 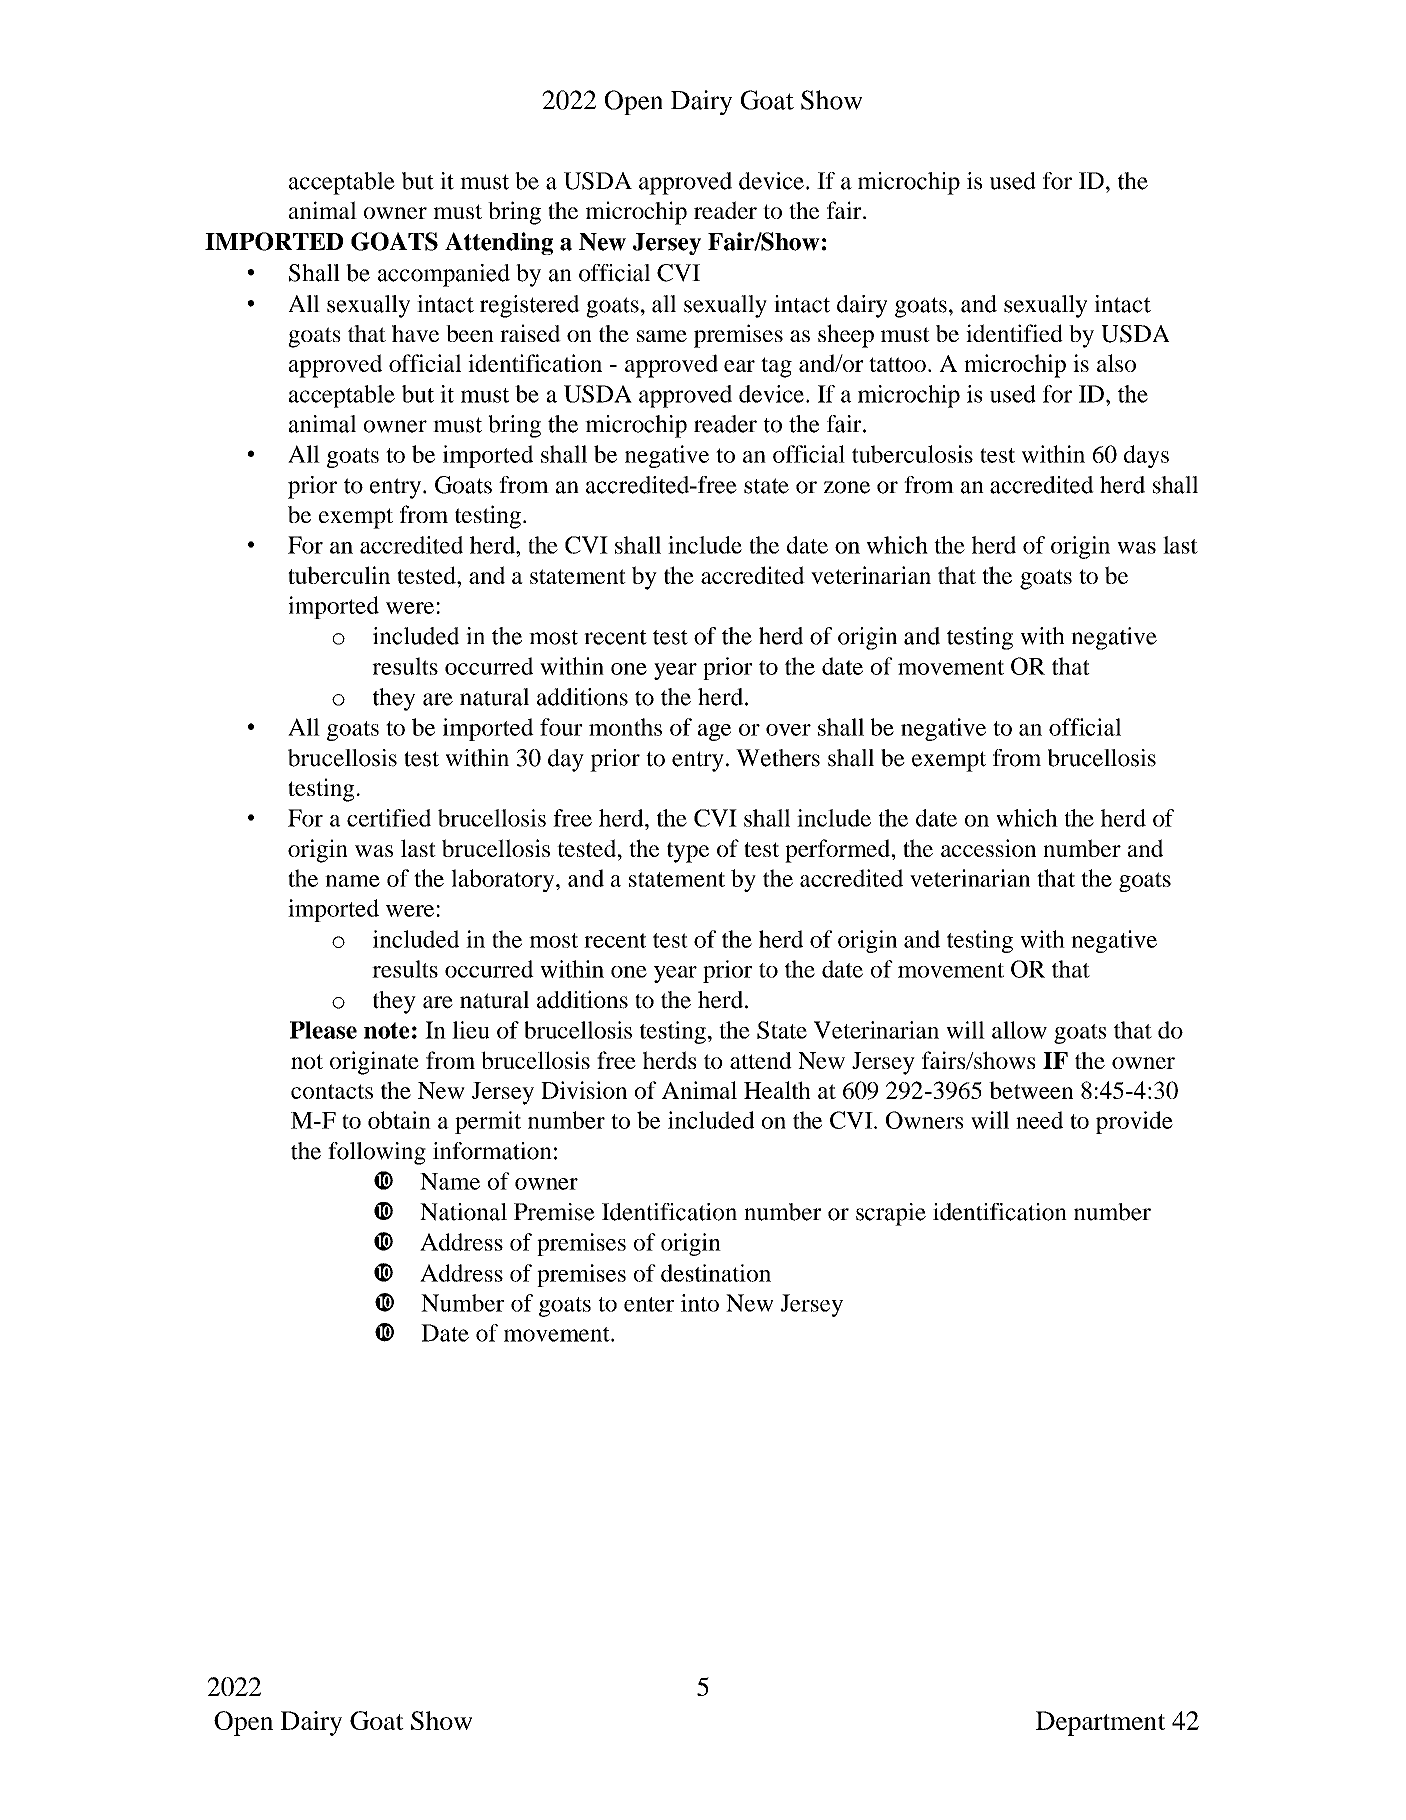 What do you see at coordinates (415, 333) in the screenshot?
I see `have` at bounding box center [415, 333].
